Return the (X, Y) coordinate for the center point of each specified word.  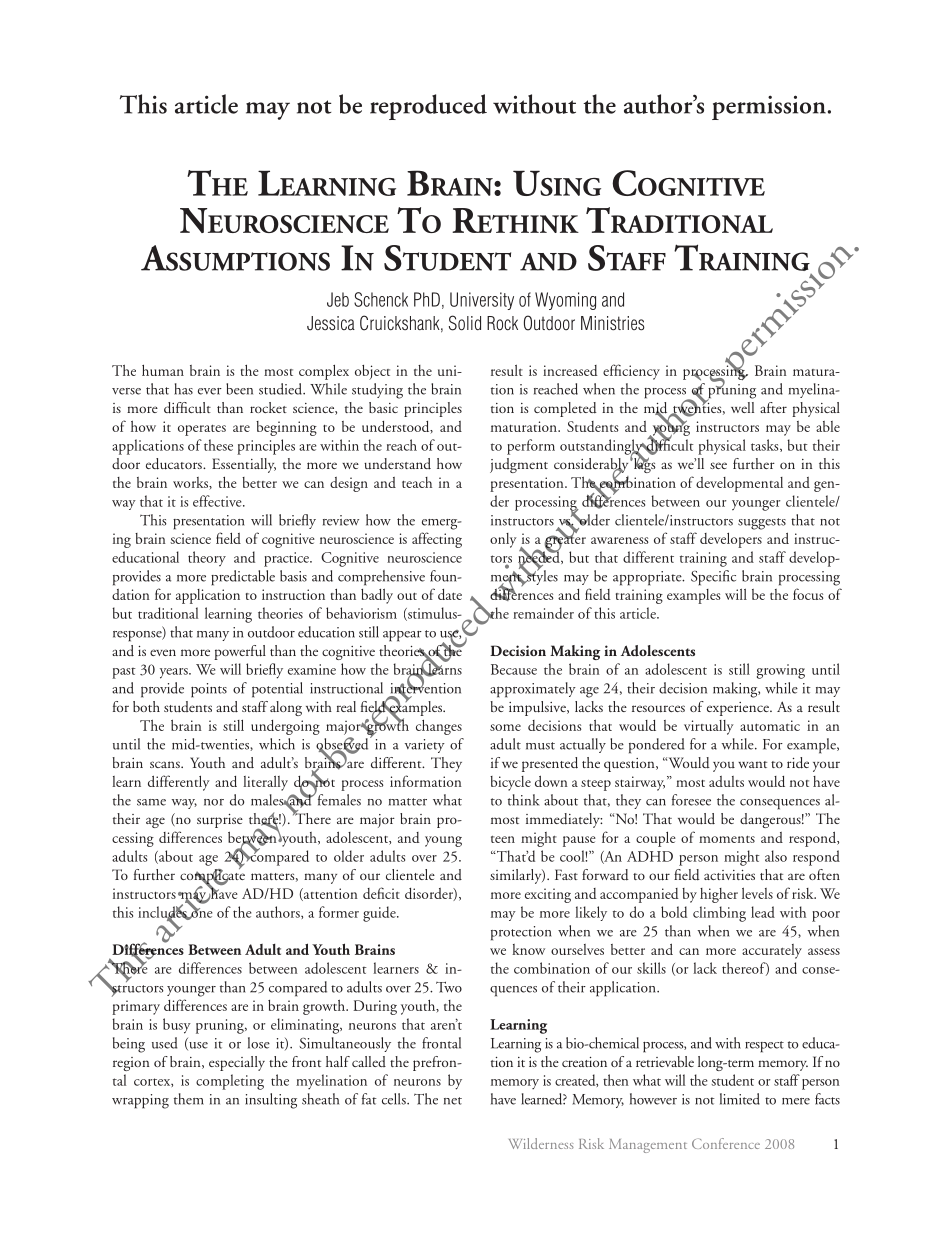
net (453, 1101)
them (189, 1099)
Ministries (613, 323)
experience (739, 709)
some (505, 727)
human (163, 370)
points (209, 690)
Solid (465, 323)
